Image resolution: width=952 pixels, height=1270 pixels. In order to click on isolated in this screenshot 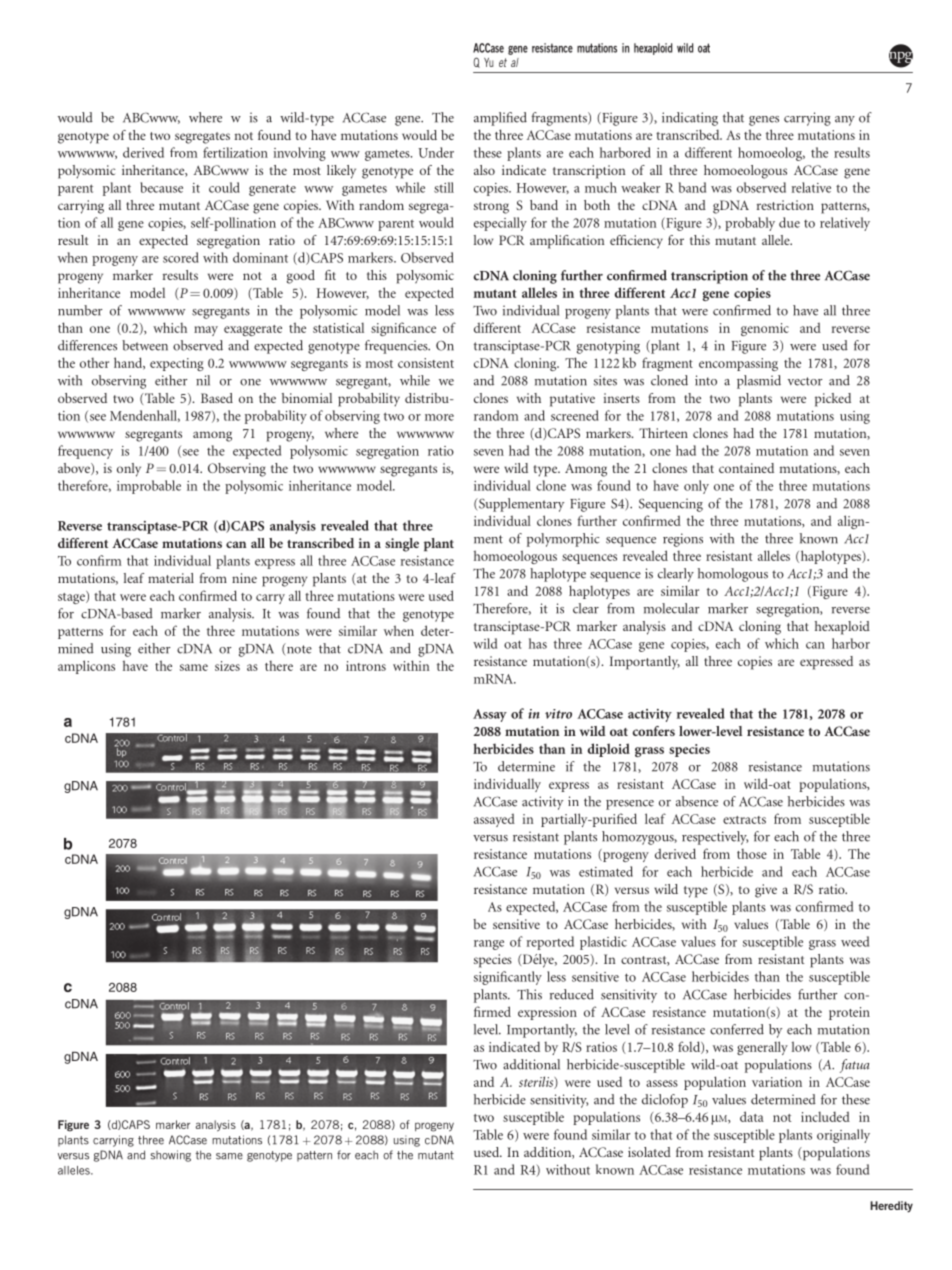, I will do `click(649, 1152)`.
